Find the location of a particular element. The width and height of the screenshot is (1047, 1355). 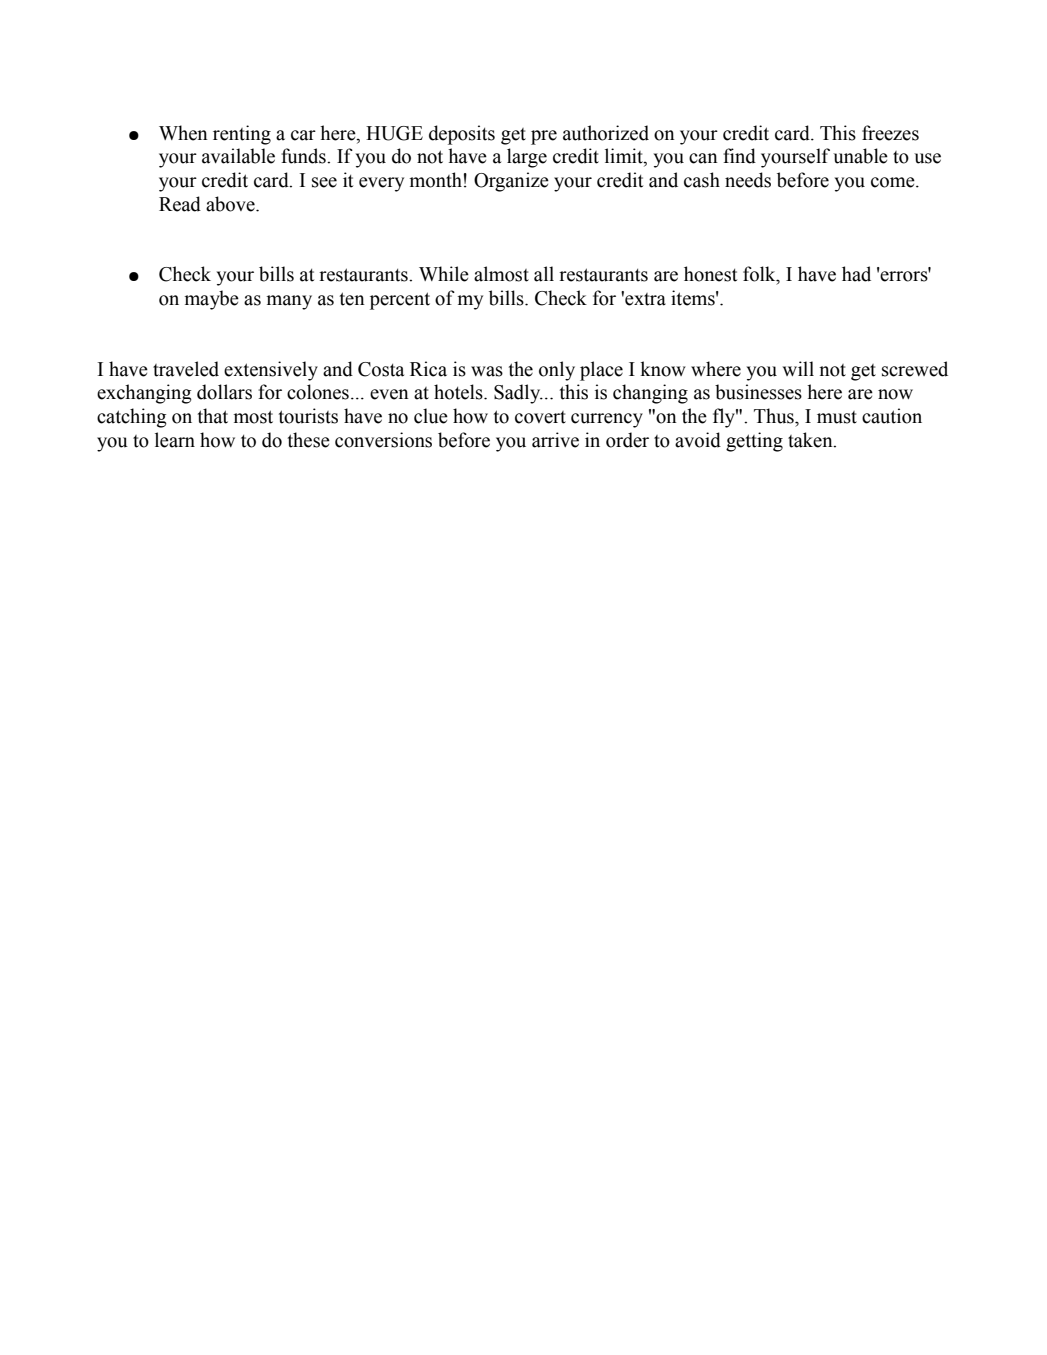

will is located at coordinates (798, 368).
